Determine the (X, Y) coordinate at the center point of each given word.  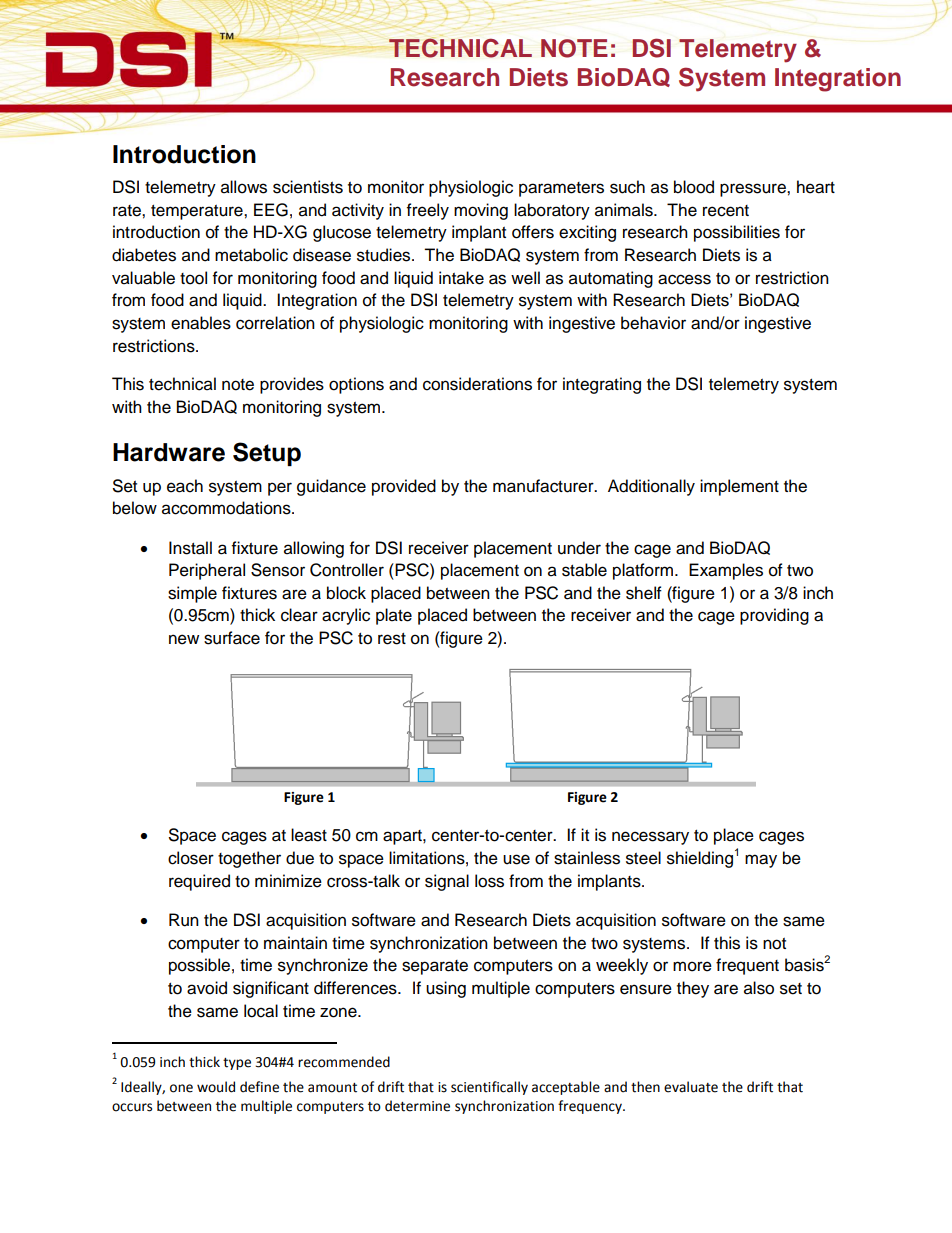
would (216, 1087)
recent (726, 211)
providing (774, 616)
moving (481, 211)
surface (232, 638)
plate (394, 616)
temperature (198, 212)
